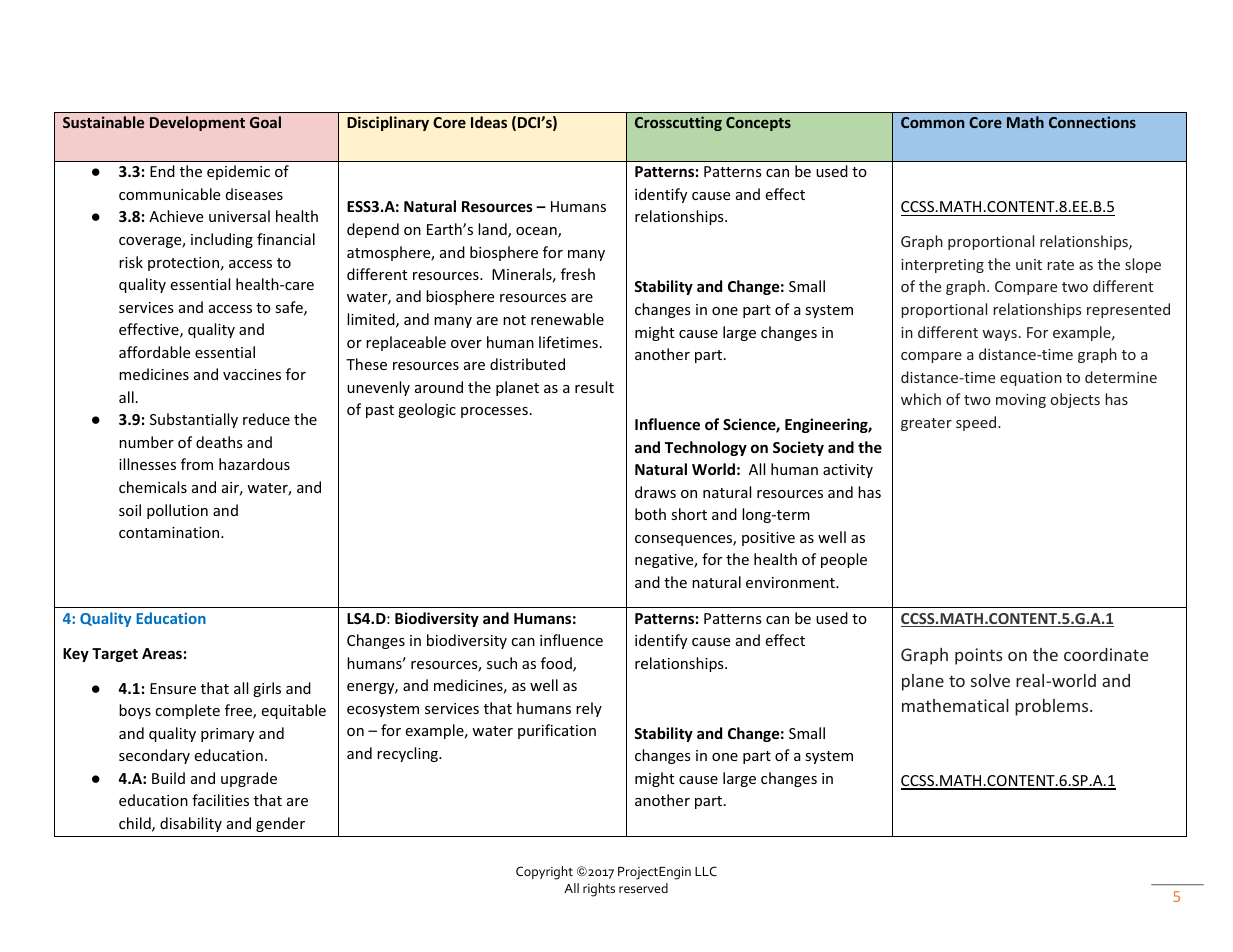 This screenshot has height=952, width=1233. I want to click on Connections, so click(1092, 122).
